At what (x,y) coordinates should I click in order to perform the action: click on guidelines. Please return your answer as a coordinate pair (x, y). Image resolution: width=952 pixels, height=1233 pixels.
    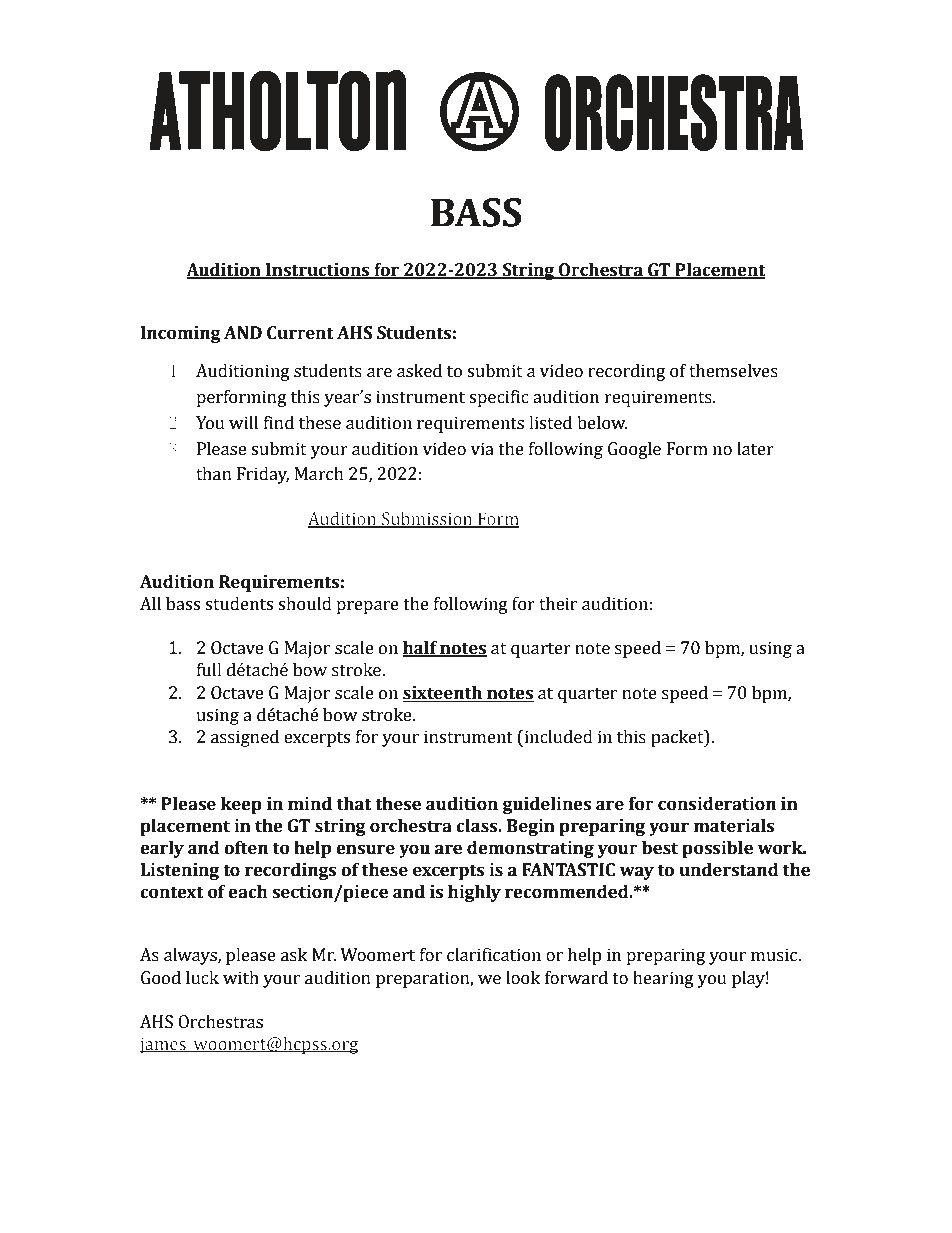
    Looking at the image, I should click on (547, 805).
